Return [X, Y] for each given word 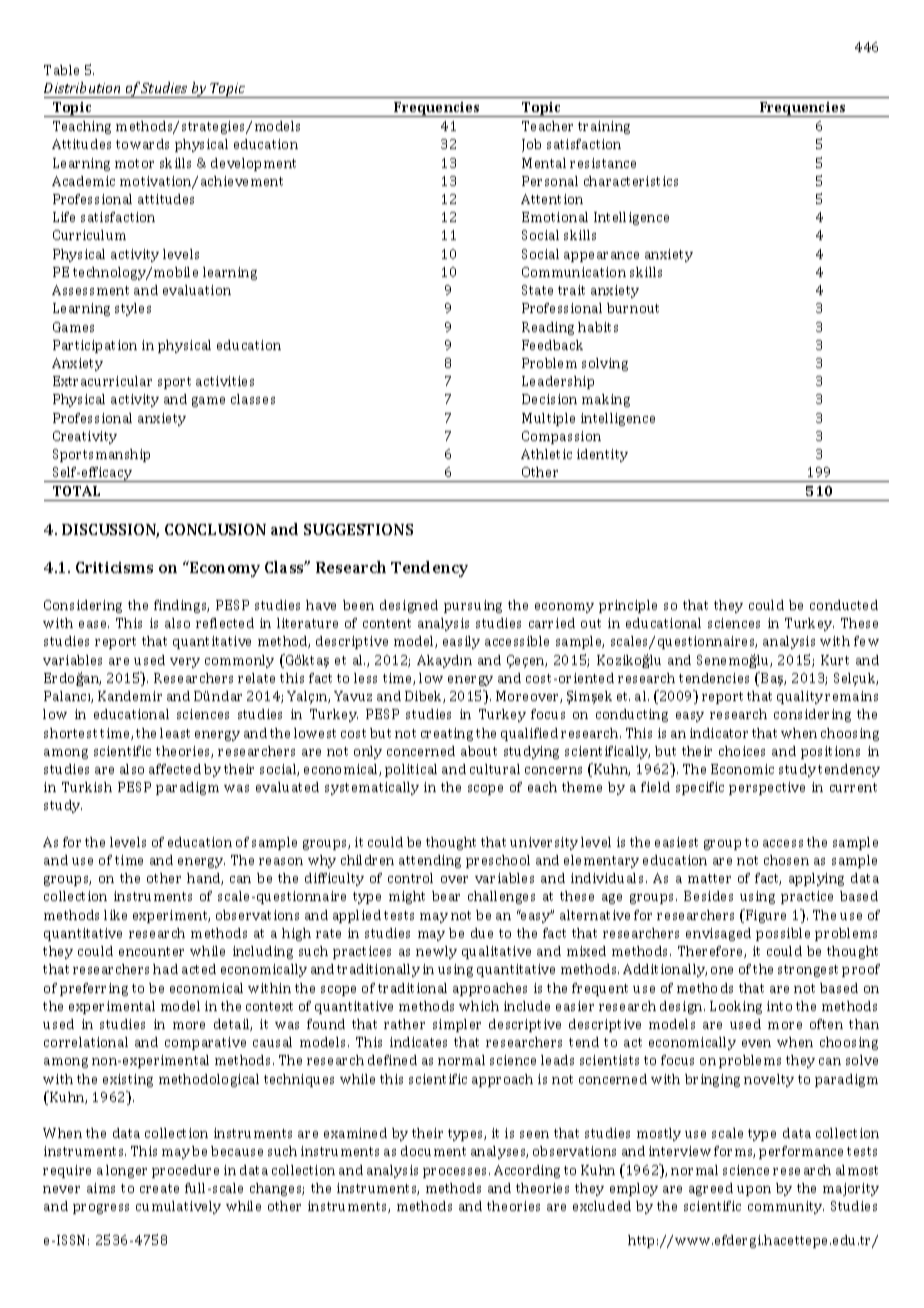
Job [531, 145]
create [159, 1188]
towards [142, 144]
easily [461, 642]
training [604, 127]
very [185, 663]
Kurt [835, 660]
